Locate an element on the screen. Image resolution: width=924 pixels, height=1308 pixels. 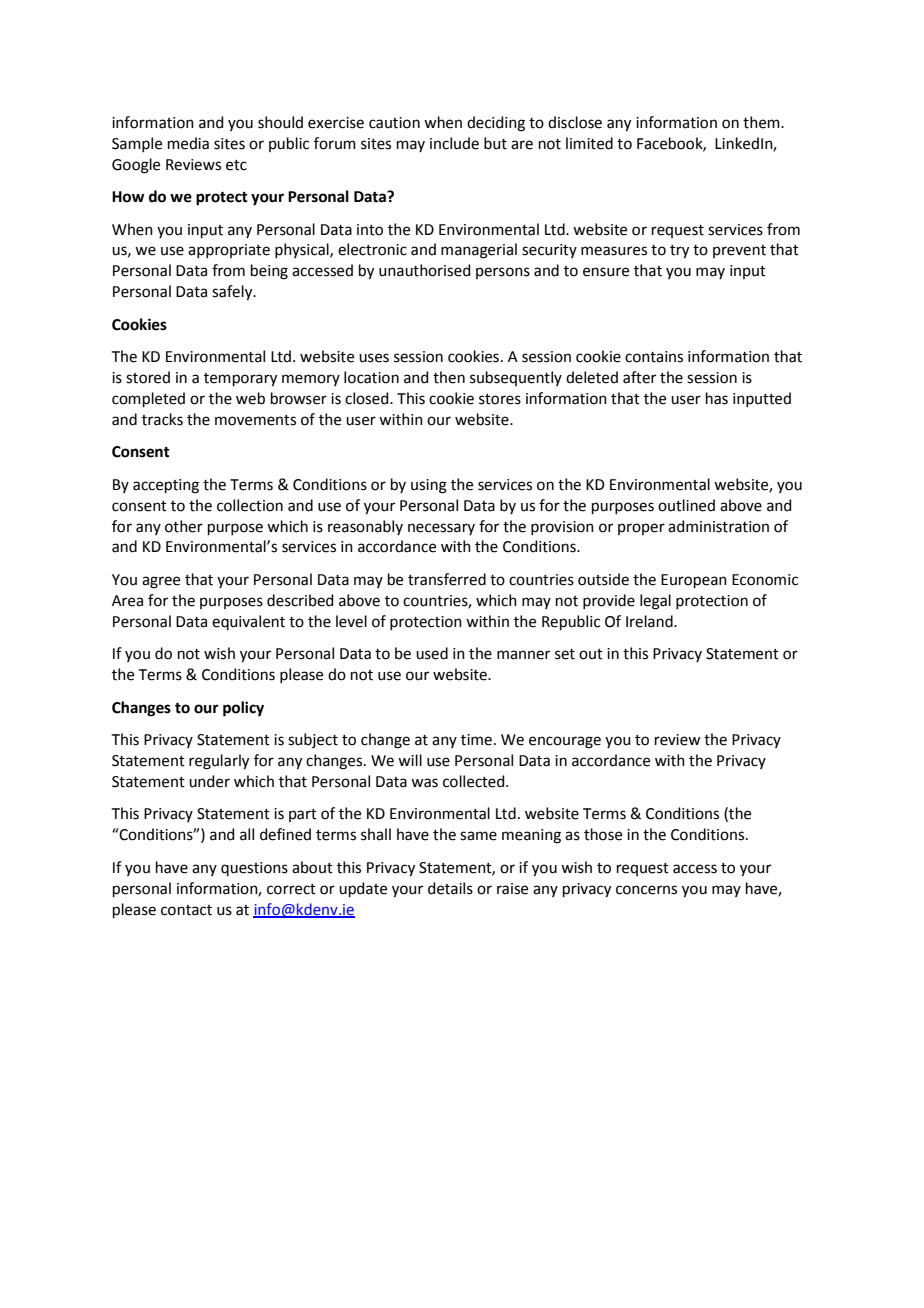
media is located at coordinates (188, 143).
